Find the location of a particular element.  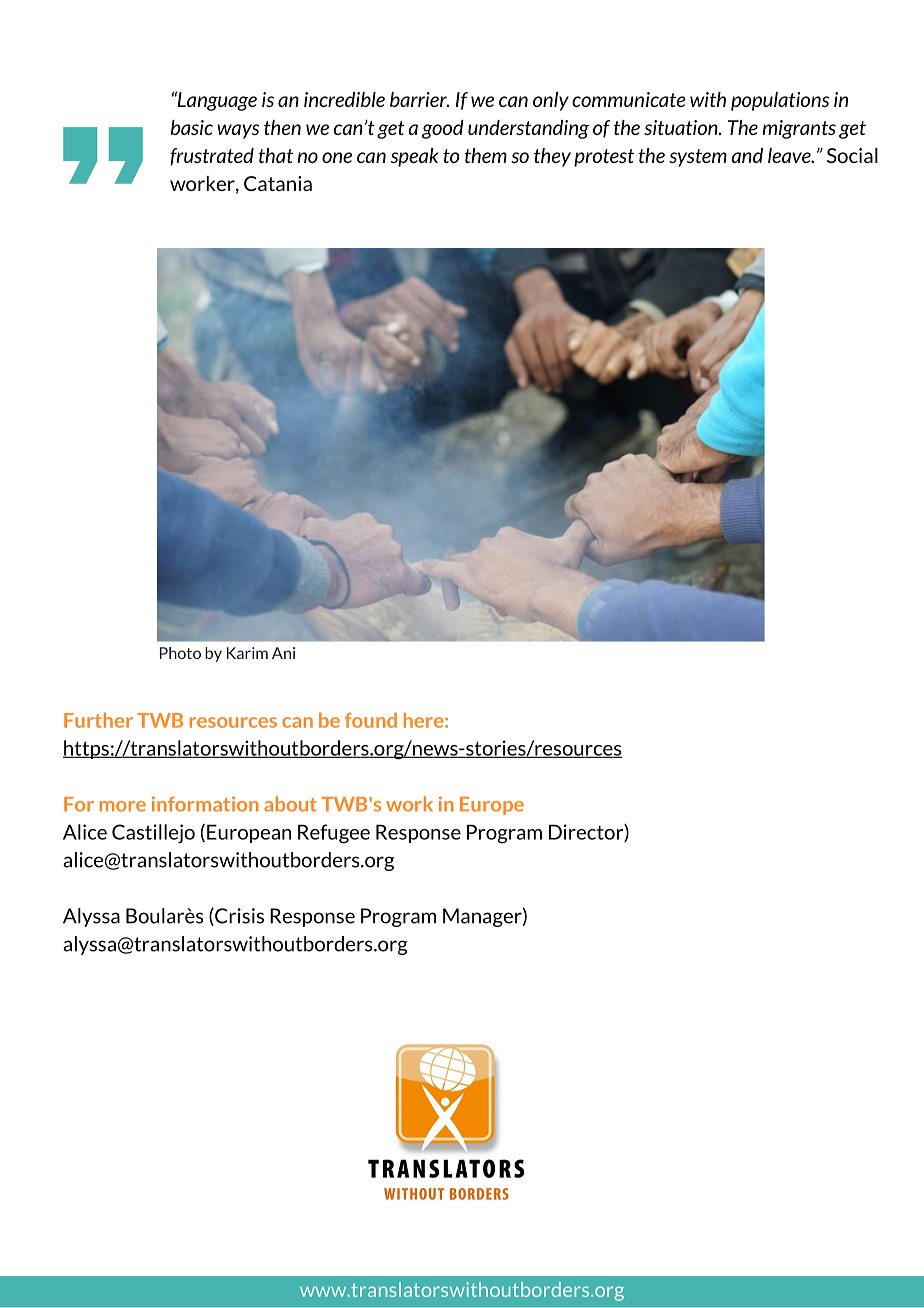

Refugee is located at coordinates (334, 834).
